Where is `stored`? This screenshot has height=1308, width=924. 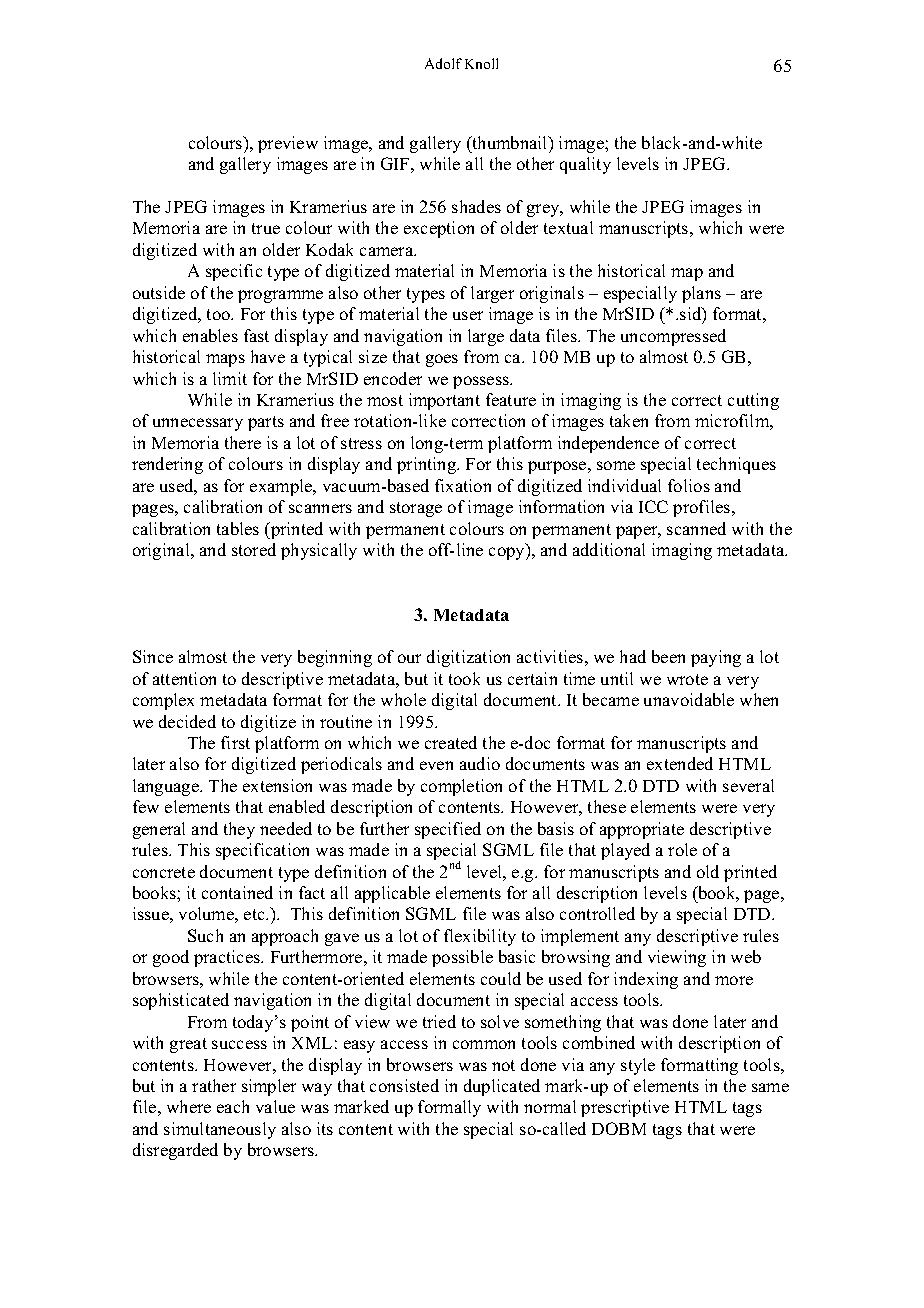
stored is located at coordinates (254, 549).
